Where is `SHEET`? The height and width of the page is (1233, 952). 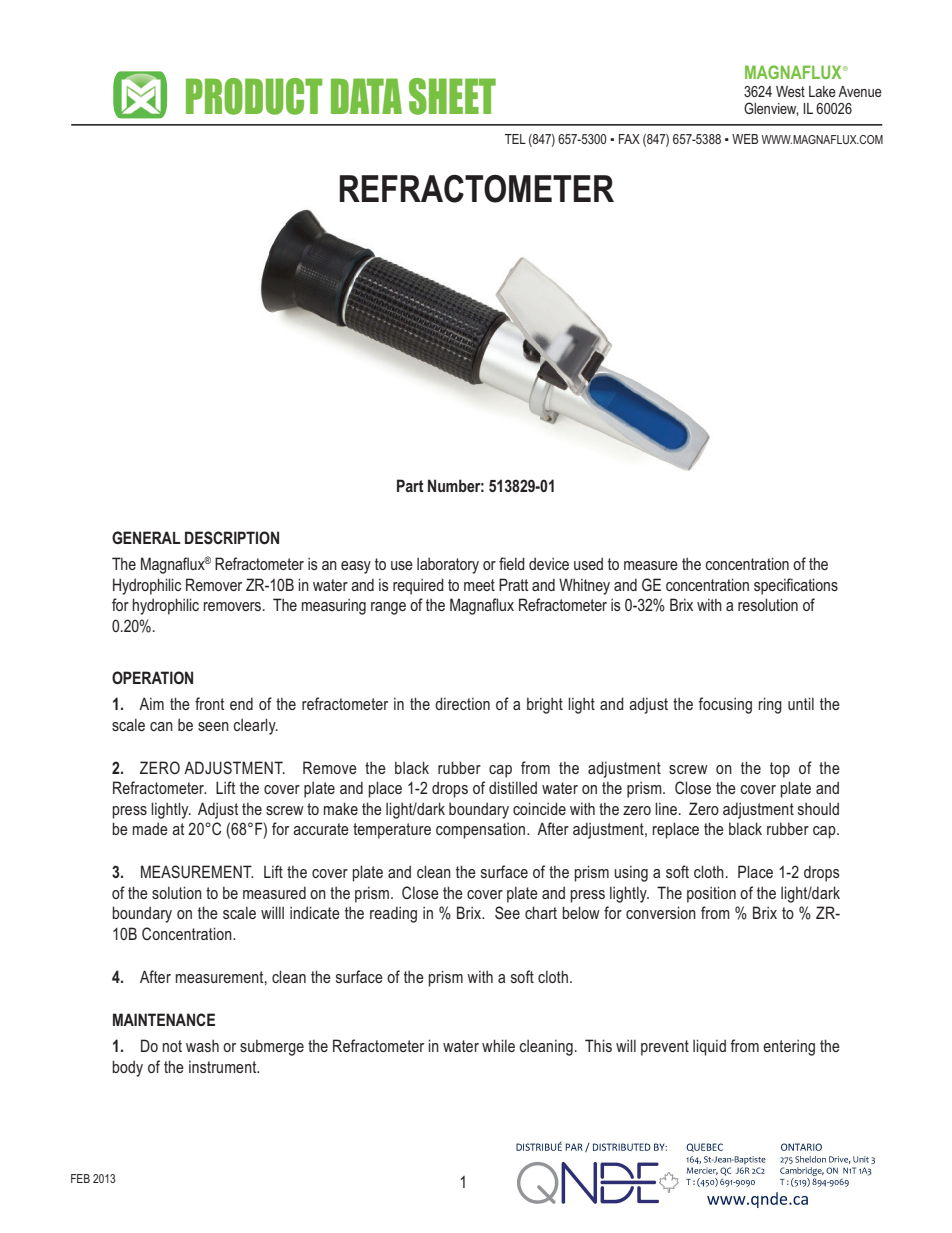 SHEET is located at coordinates (452, 96).
